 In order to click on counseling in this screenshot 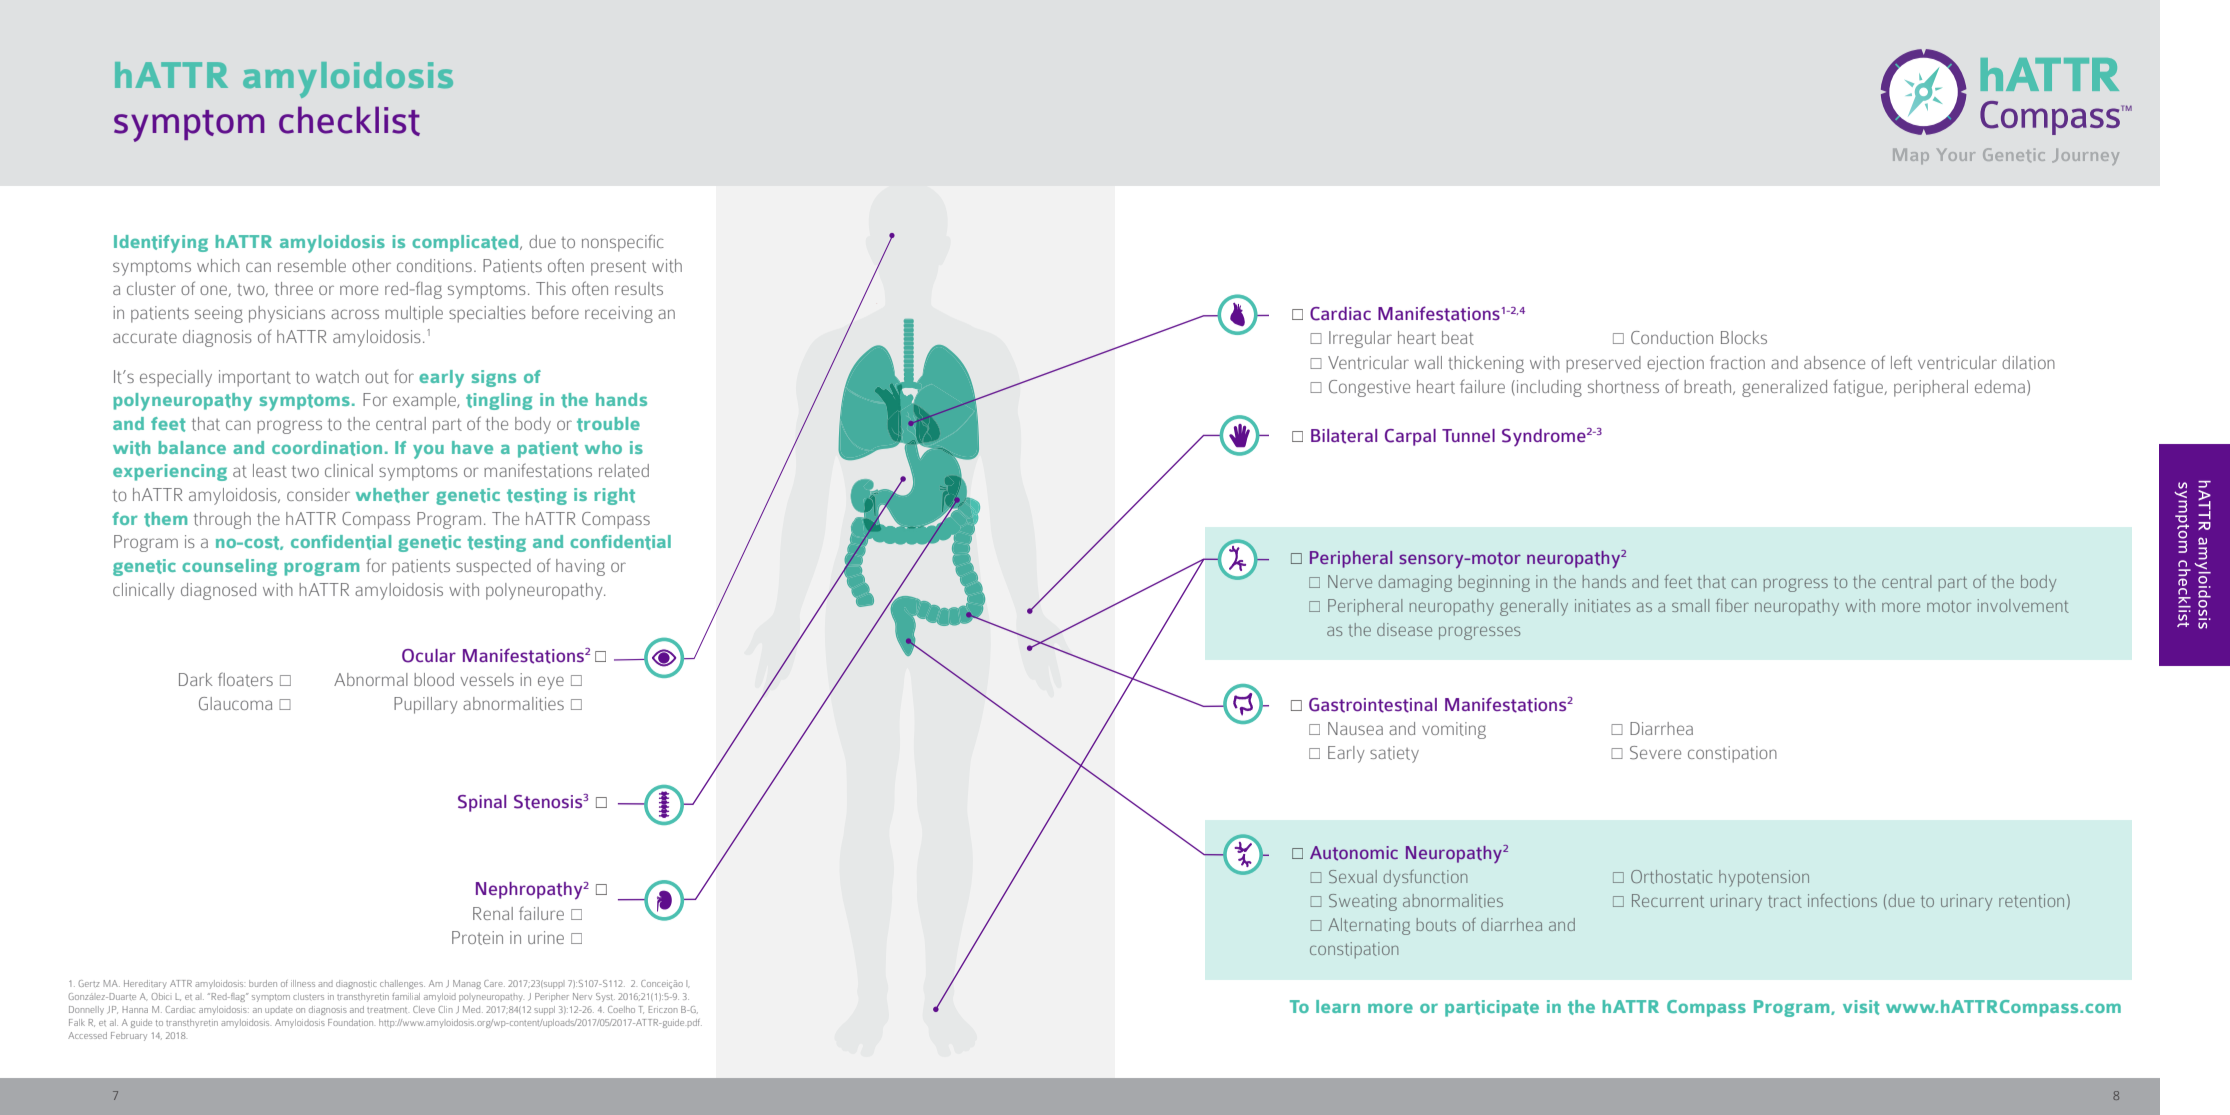, I will do `click(229, 567)`.
